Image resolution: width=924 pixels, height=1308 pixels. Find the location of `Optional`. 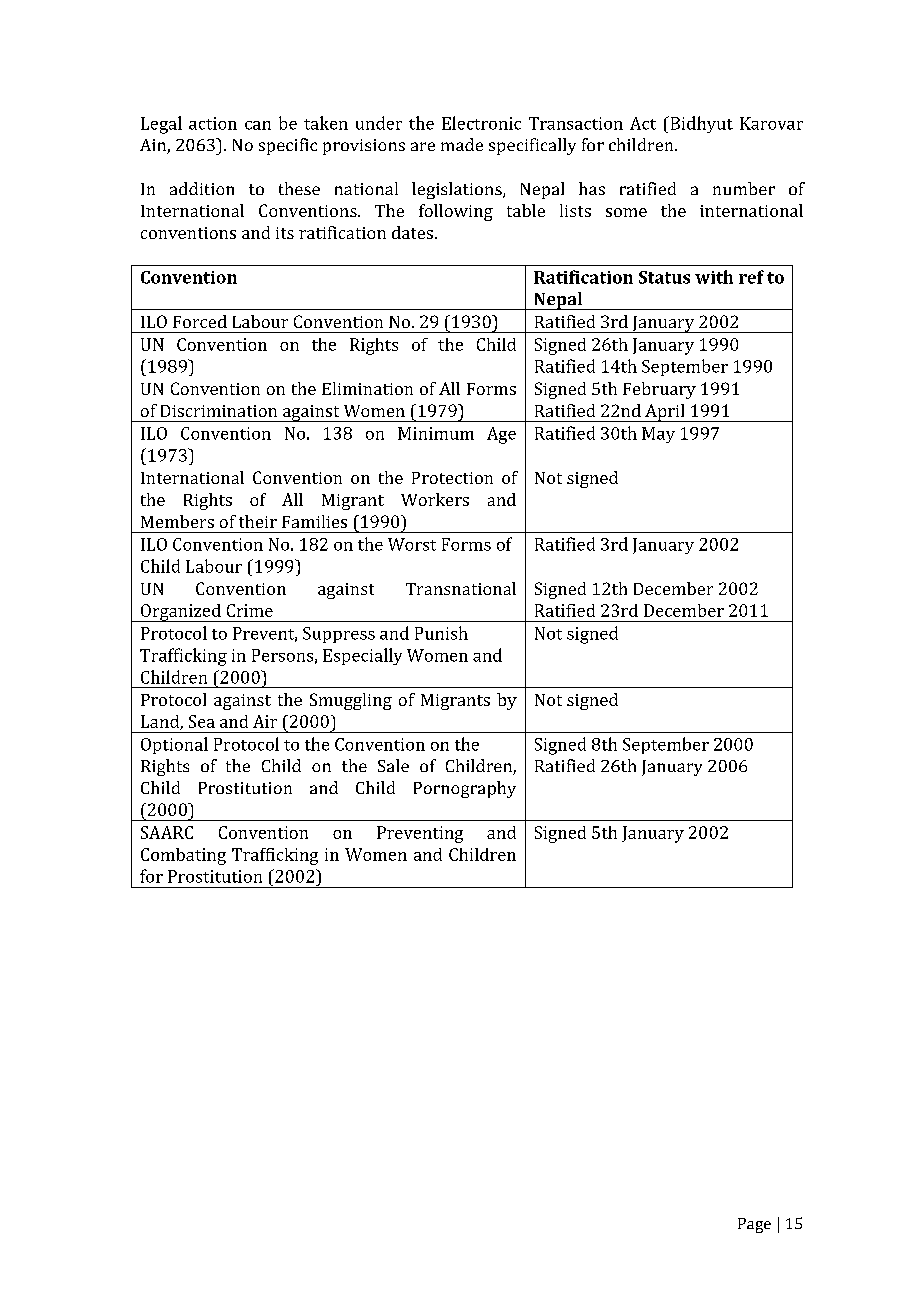

Optional is located at coordinates (174, 745).
